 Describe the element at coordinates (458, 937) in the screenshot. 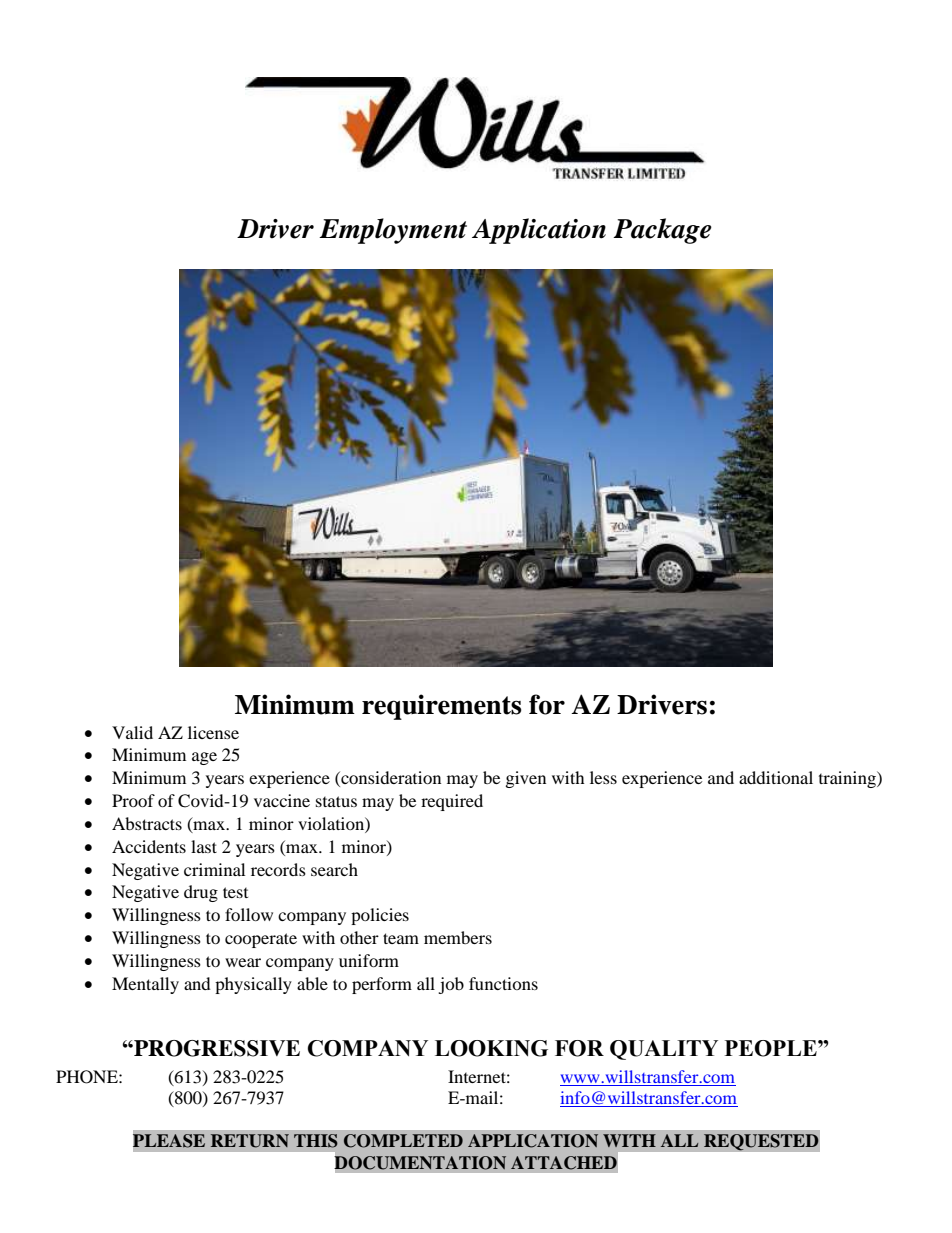

I see `members` at that location.
